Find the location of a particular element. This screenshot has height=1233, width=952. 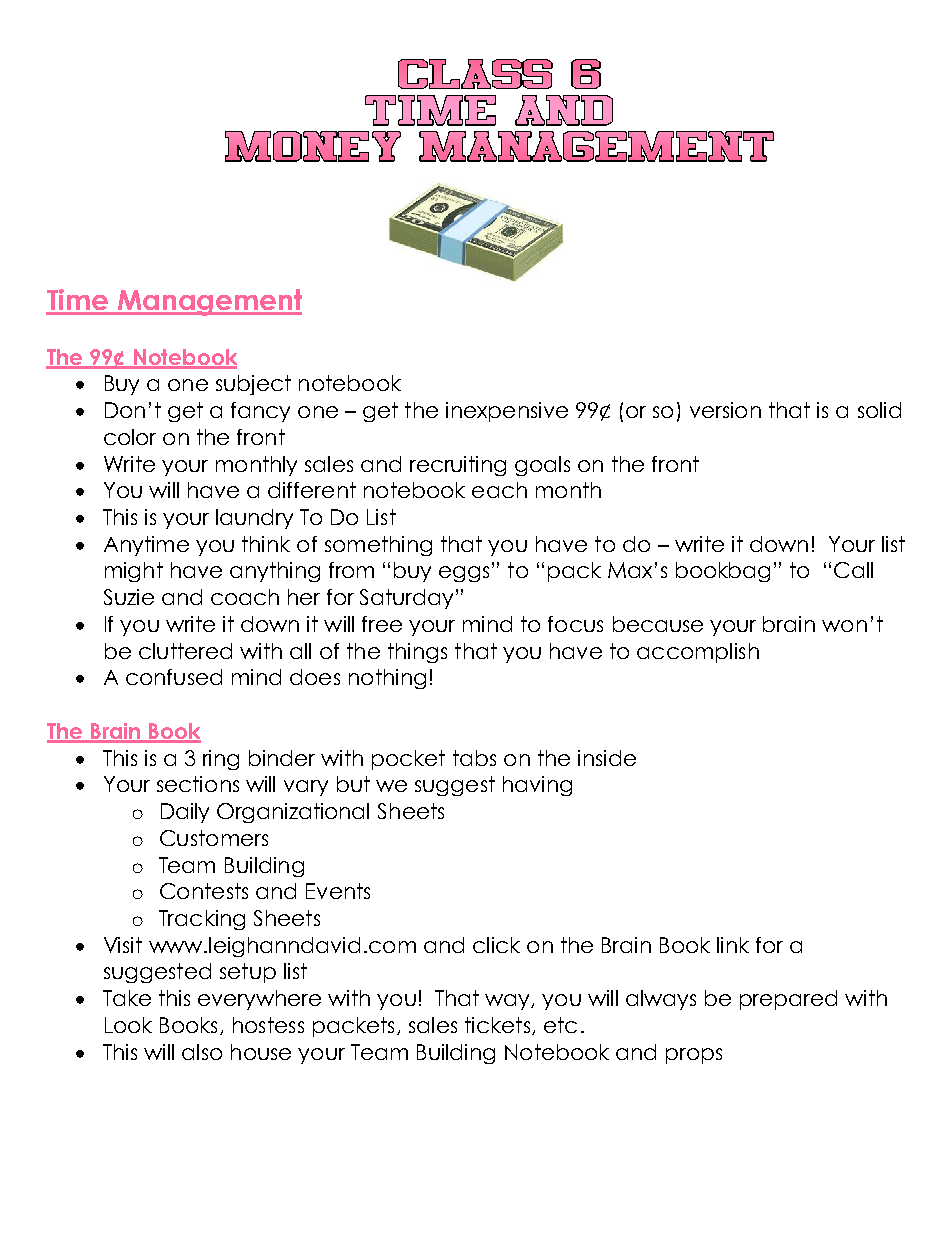

confused is located at coordinates (174, 677).
